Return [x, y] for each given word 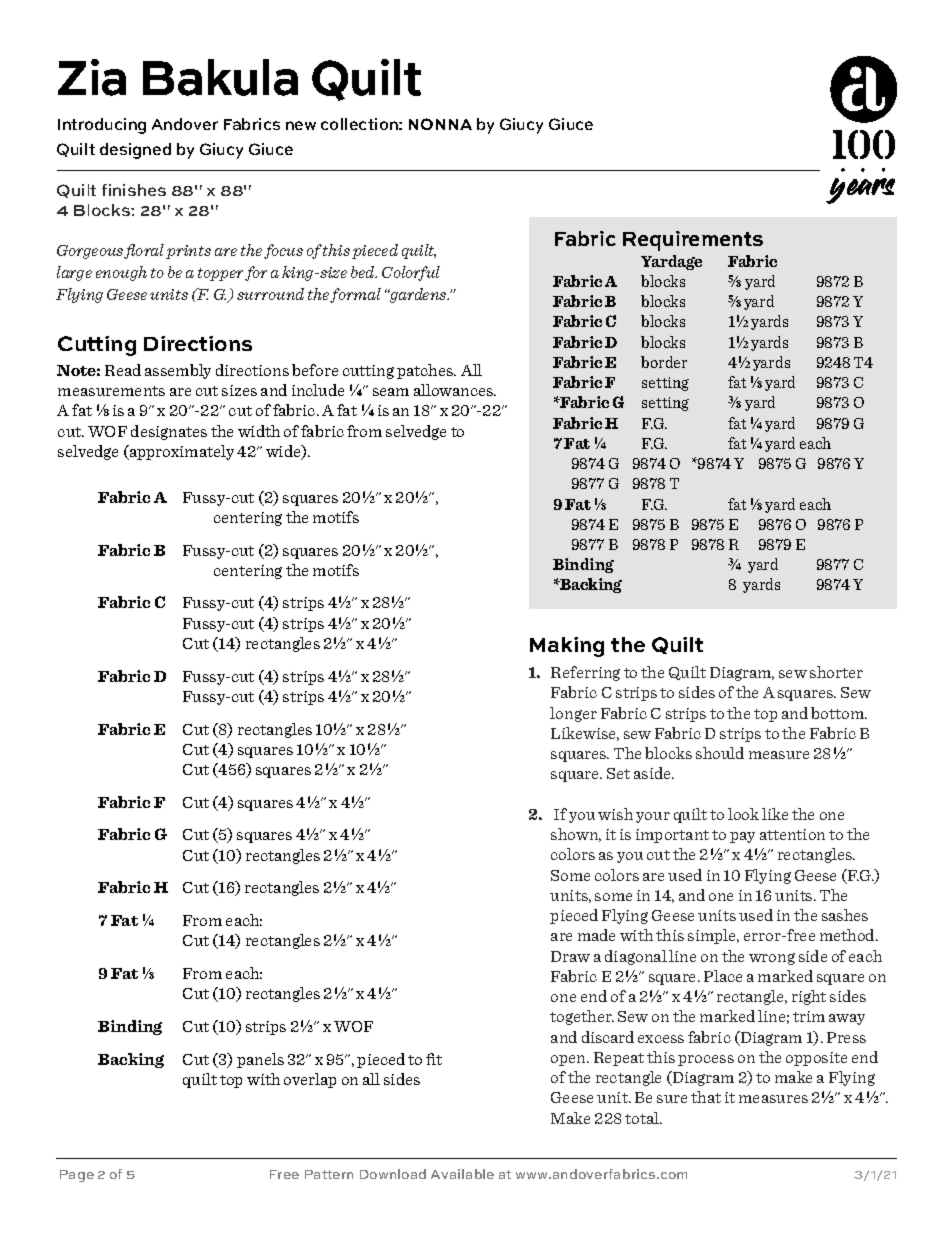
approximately [181, 452]
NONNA [440, 124]
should [720, 753]
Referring [585, 673]
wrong [772, 959]
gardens [418, 295]
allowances [455, 390]
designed [135, 151]
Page [77, 1176]
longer [573, 714]
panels [260, 1060]
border [664, 362]
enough [121, 273]
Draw [570, 956]
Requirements [693, 241]
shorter [836, 672]
